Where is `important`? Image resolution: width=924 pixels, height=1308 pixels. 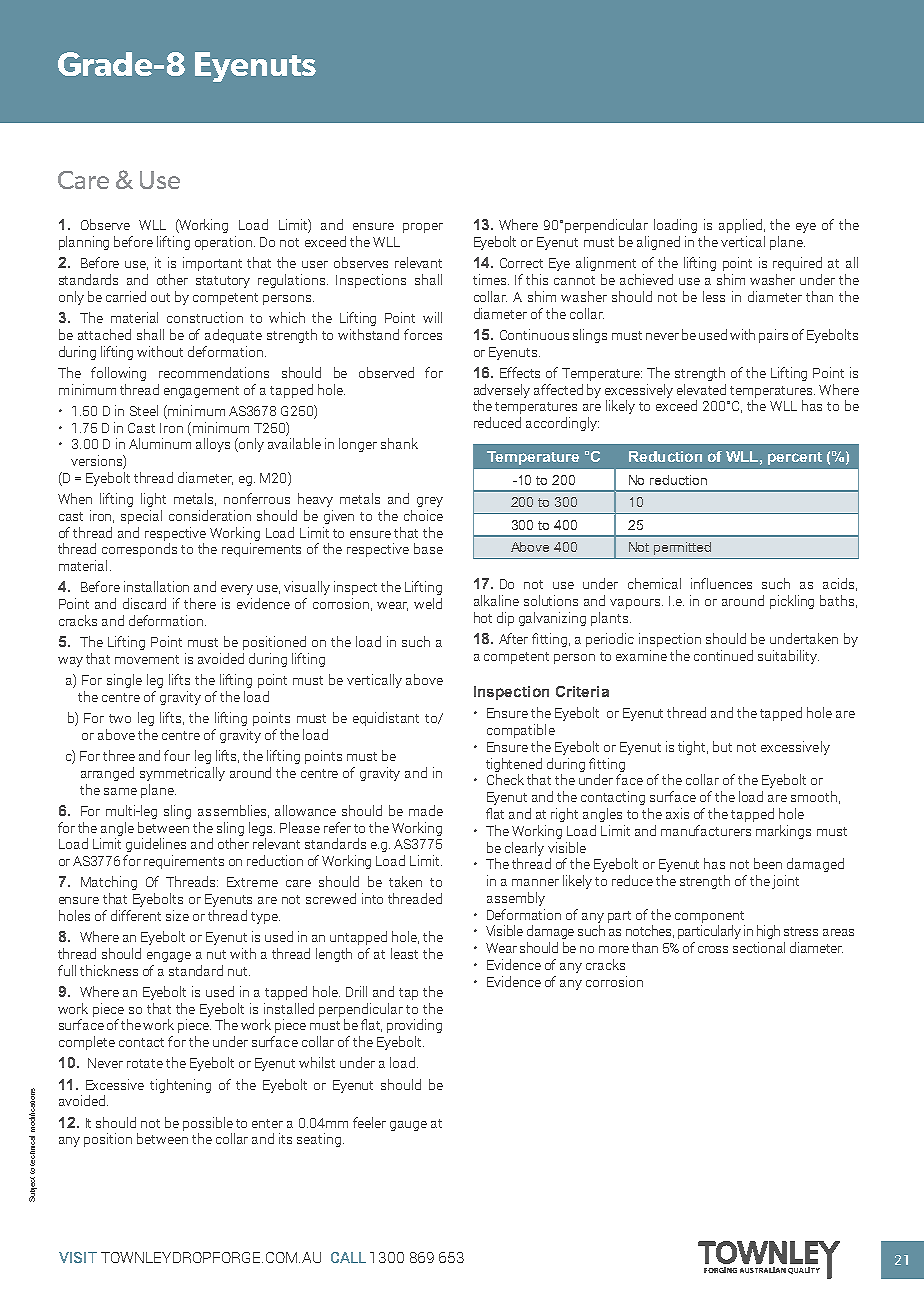 important is located at coordinates (212, 264).
